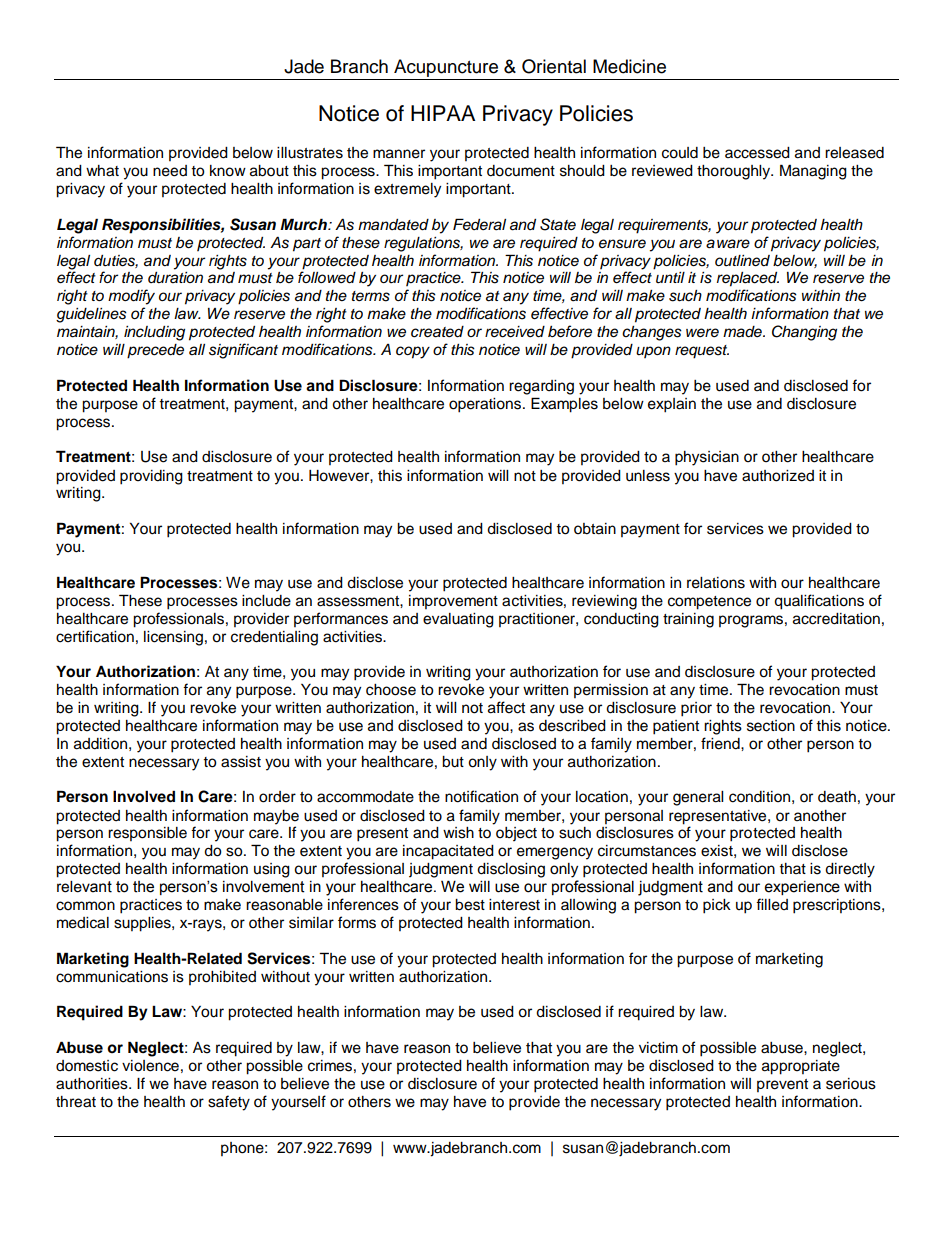  Describe the element at coordinates (443, 113) in the screenshot. I see `HIPAA` at that location.
